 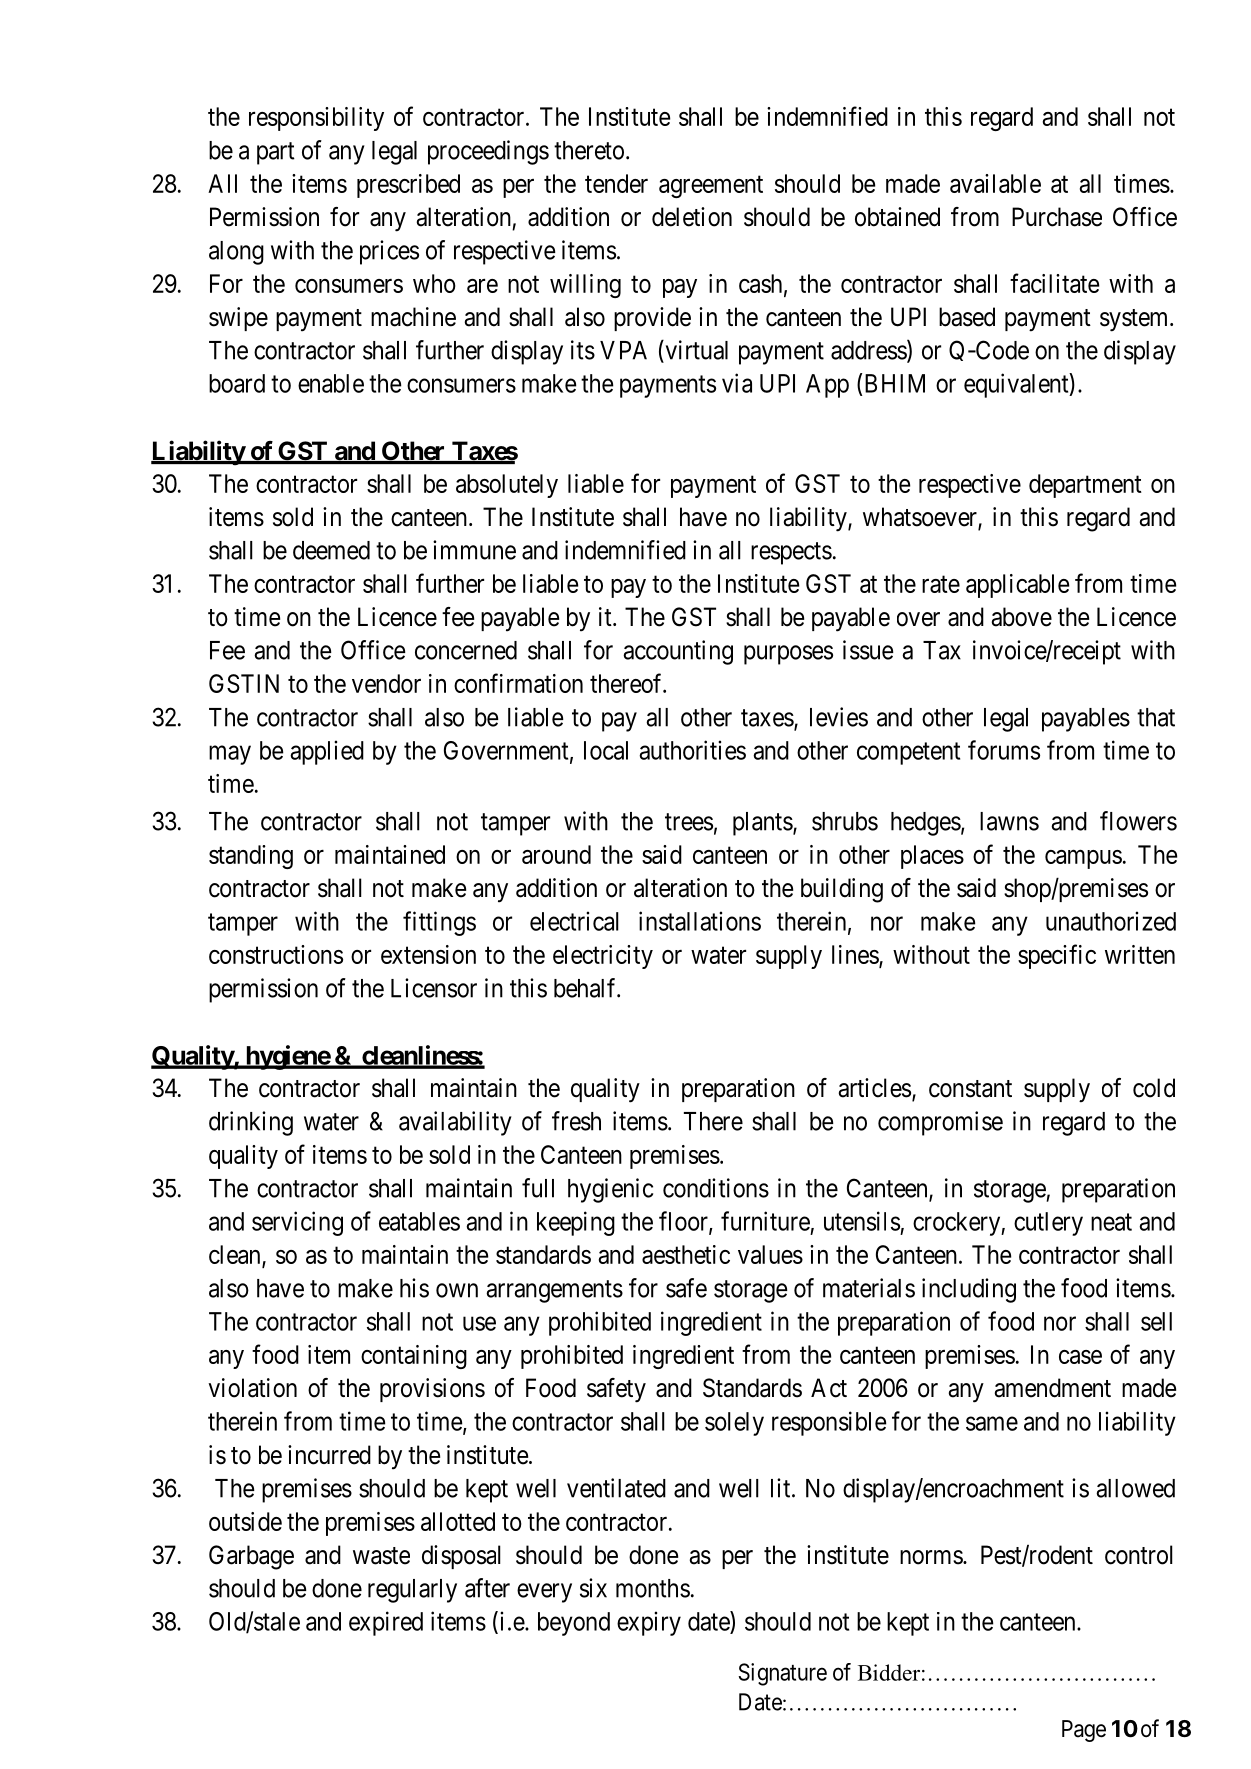 What do you see at coordinates (995, 183) in the image?
I see `available` at bounding box center [995, 183].
